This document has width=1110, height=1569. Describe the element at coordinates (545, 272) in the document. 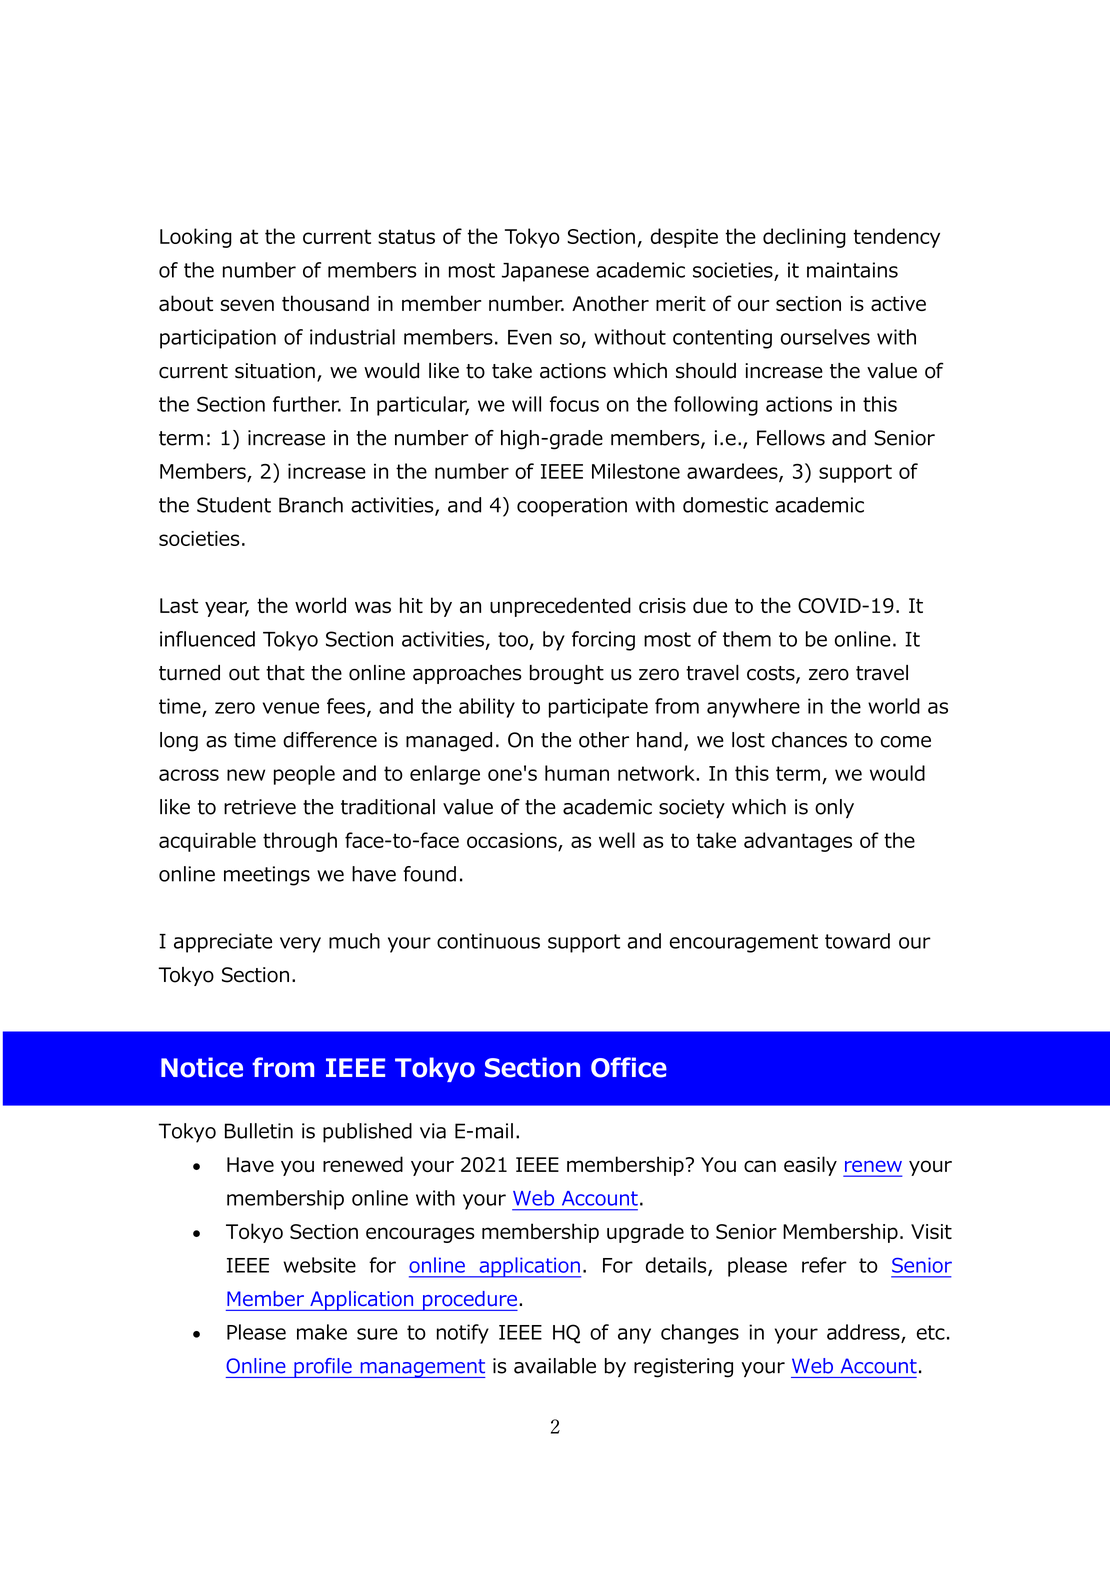

I see `Japanese` at that location.
